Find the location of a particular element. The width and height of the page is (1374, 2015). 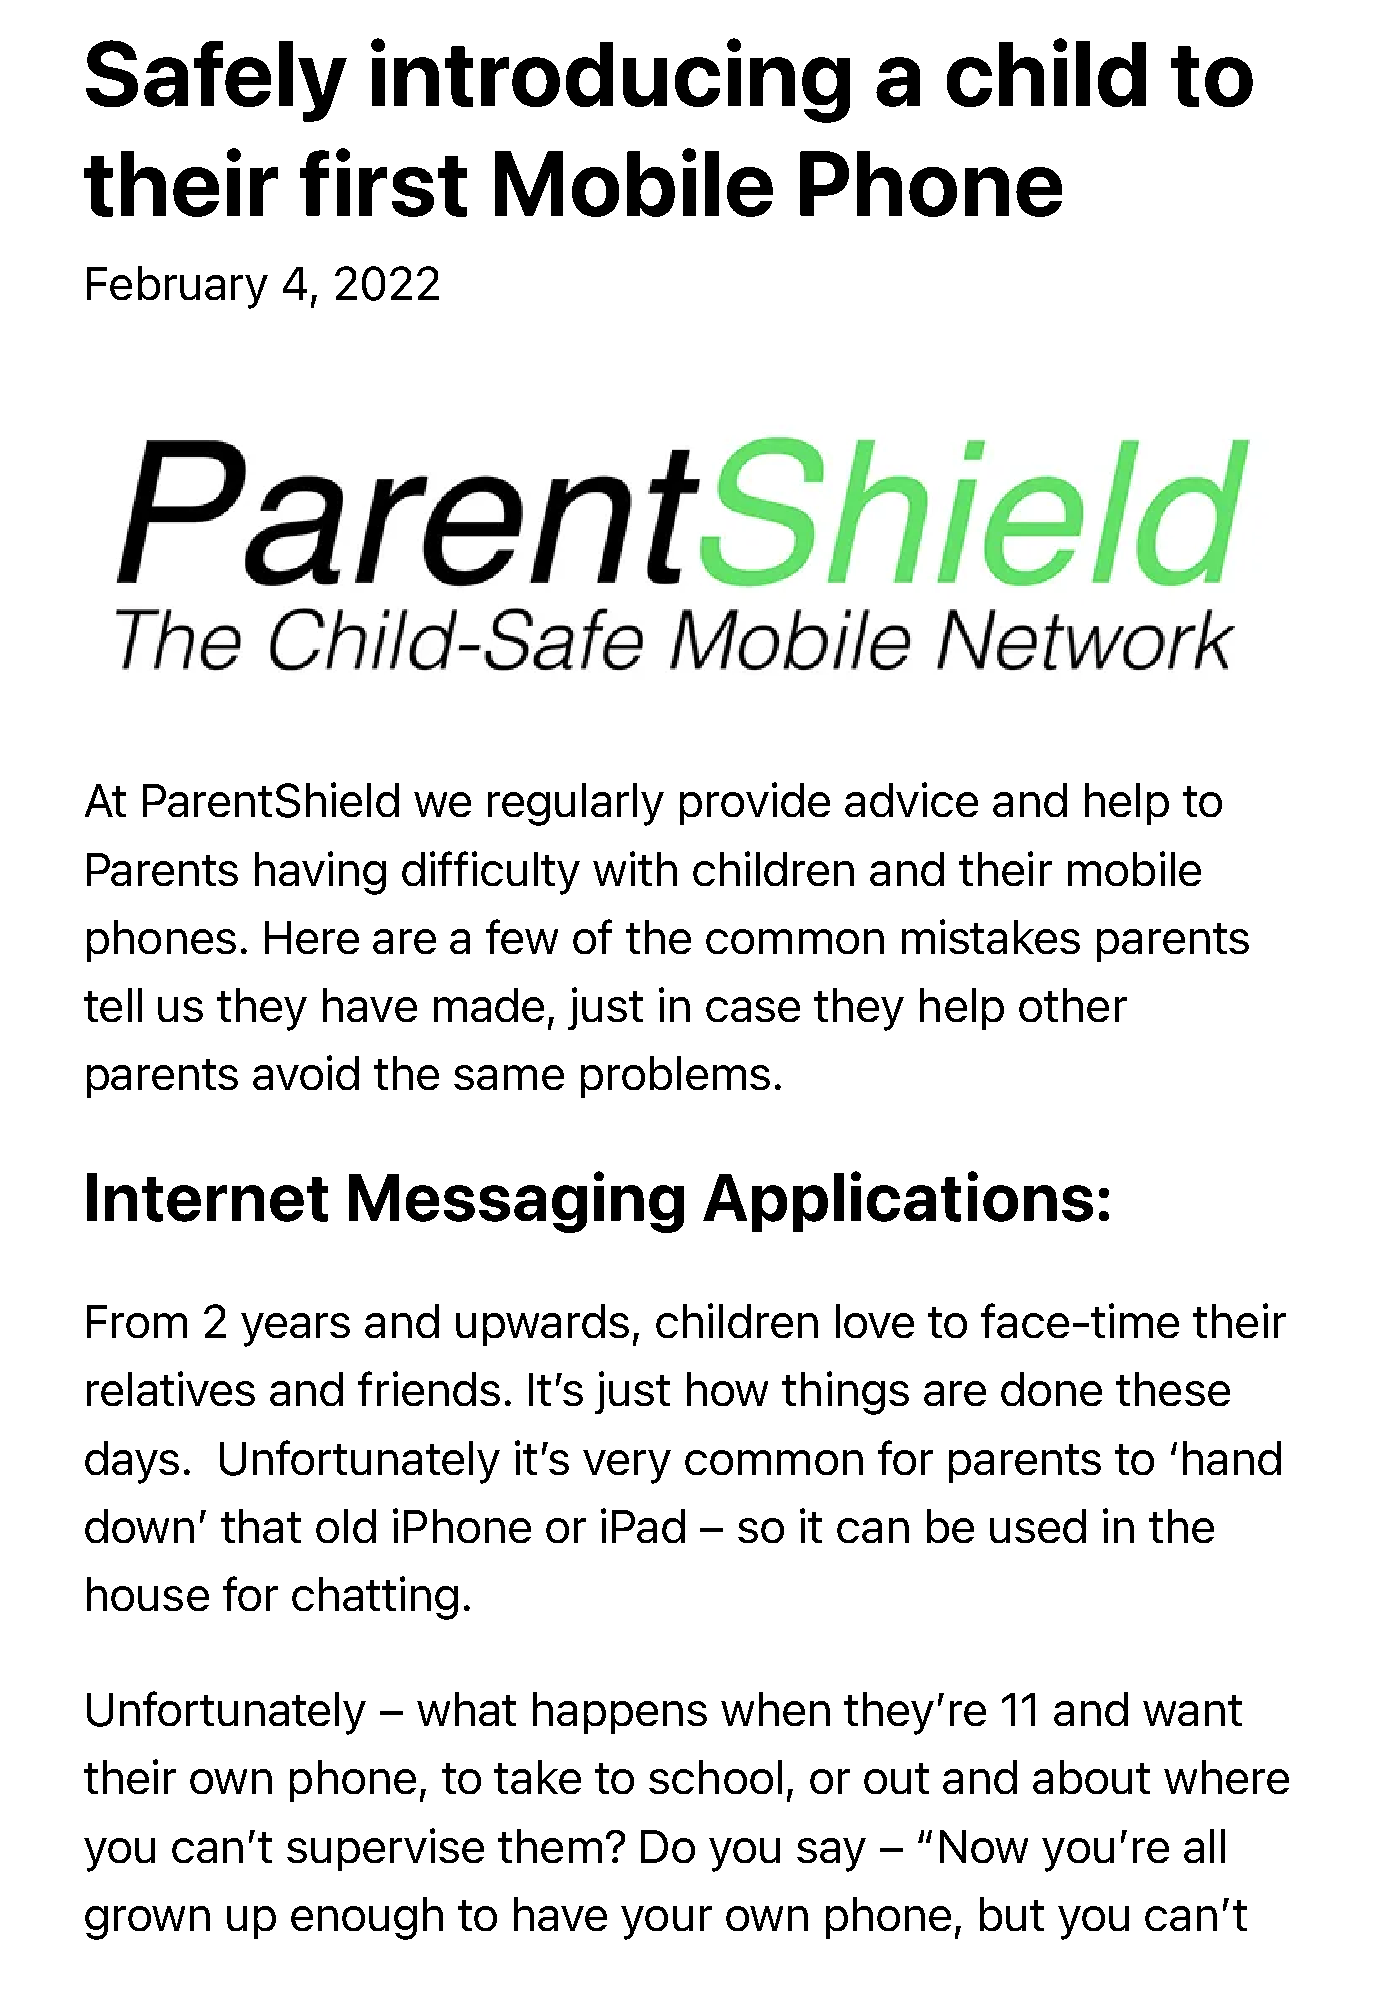

problems is located at coordinates (675, 1077).
